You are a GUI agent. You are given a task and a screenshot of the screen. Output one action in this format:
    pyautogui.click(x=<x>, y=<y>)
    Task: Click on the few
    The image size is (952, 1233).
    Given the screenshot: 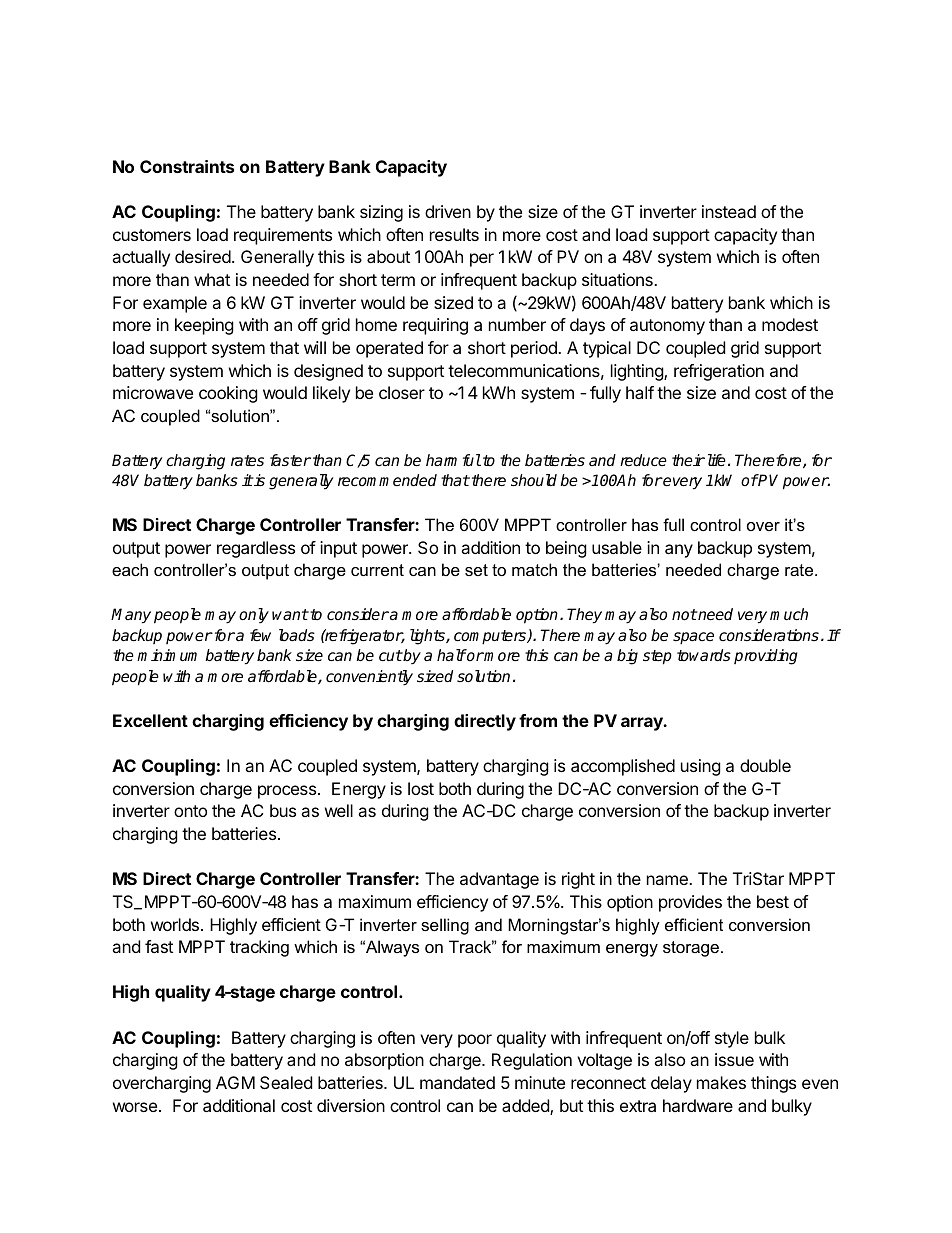 What is the action you would take?
    pyautogui.click(x=260, y=635)
